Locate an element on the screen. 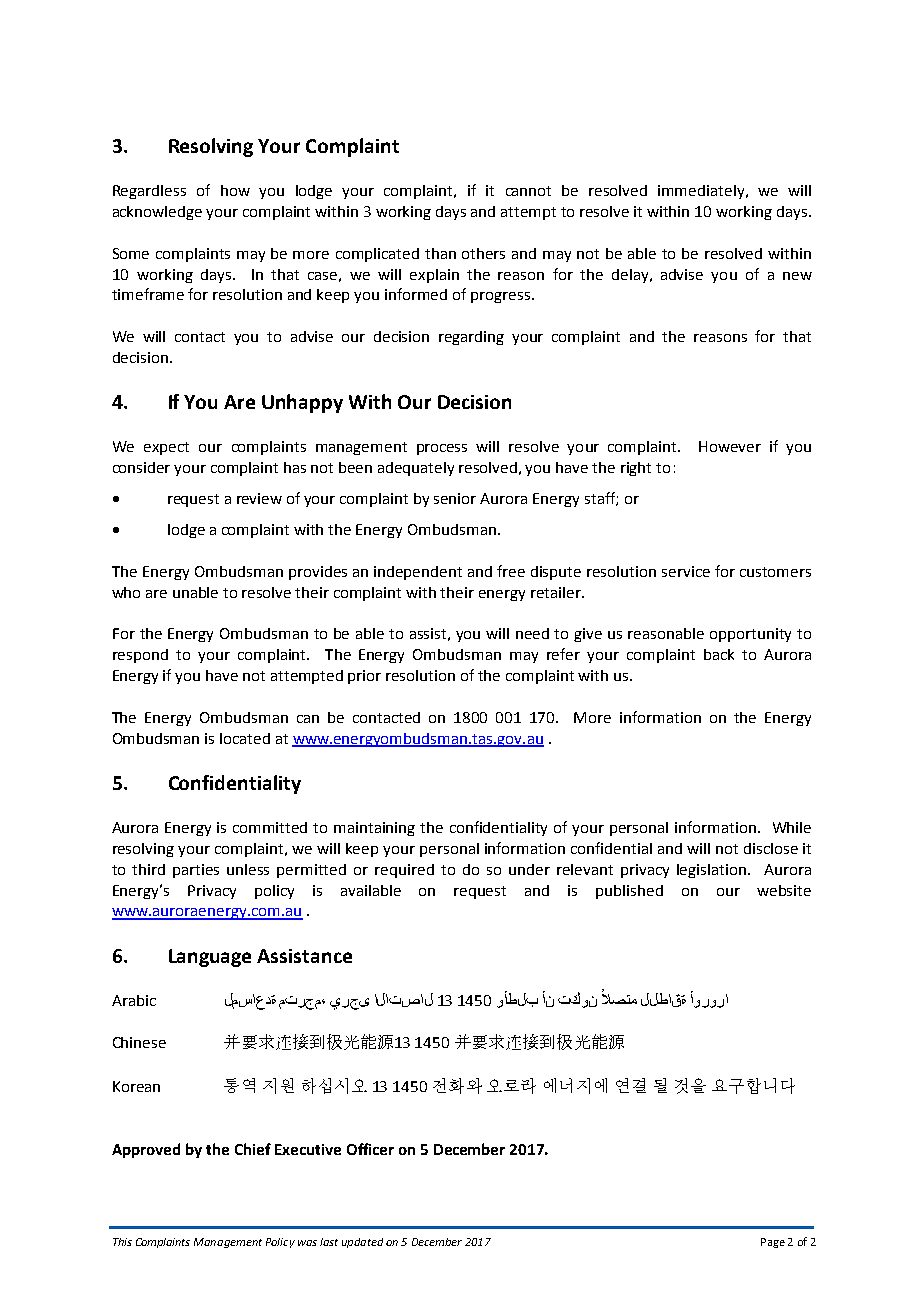  immediately is located at coordinates (702, 192).
